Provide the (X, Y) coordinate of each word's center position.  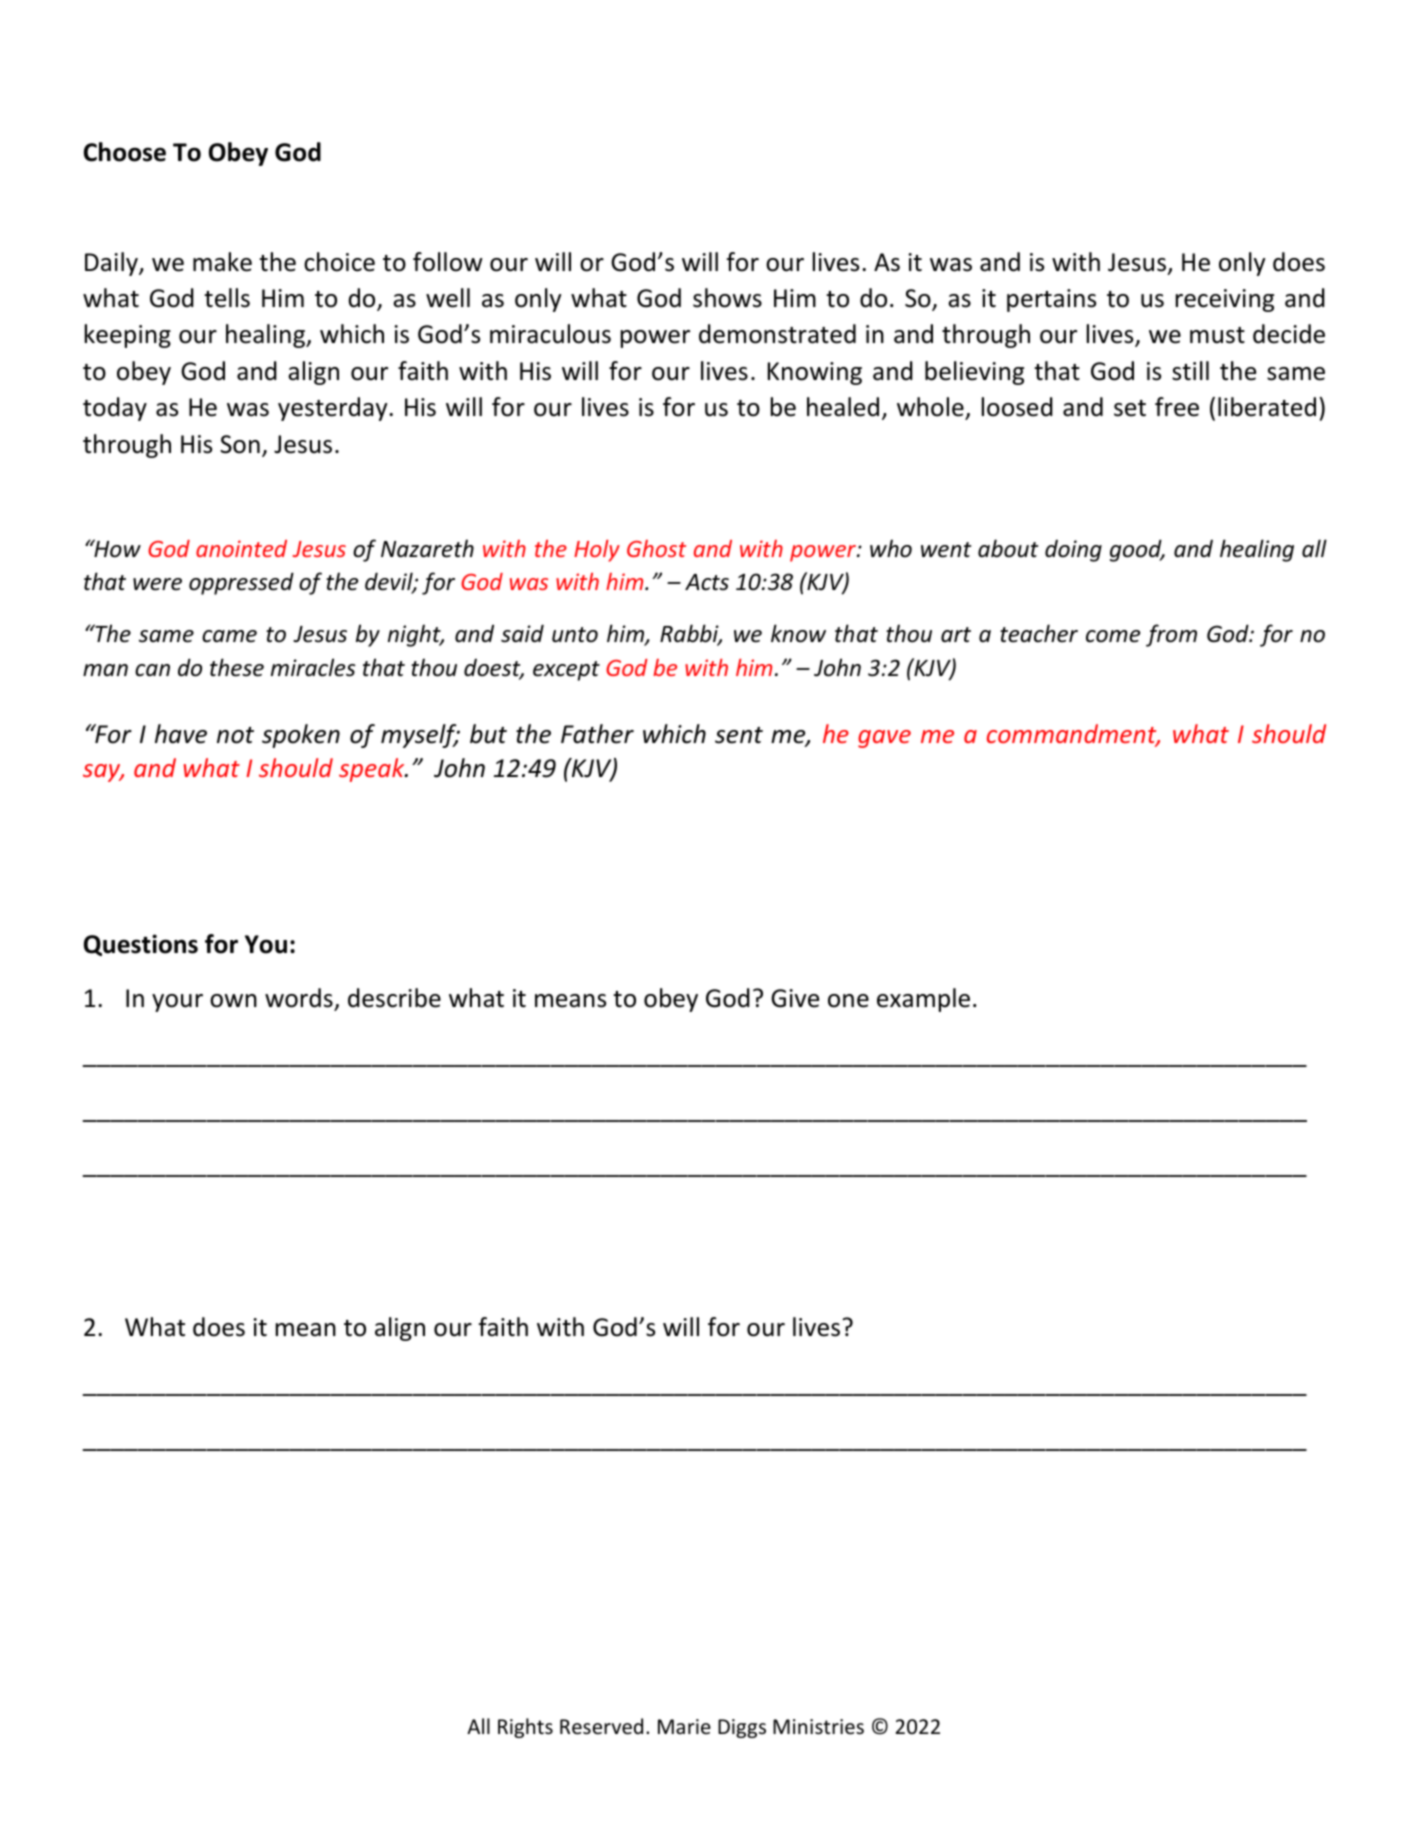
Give (795, 998)
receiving (1225, 300)
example (923, 1000)
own (233, 1001)
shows (727, 298)
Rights (525, 1728)
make (222, 262)
